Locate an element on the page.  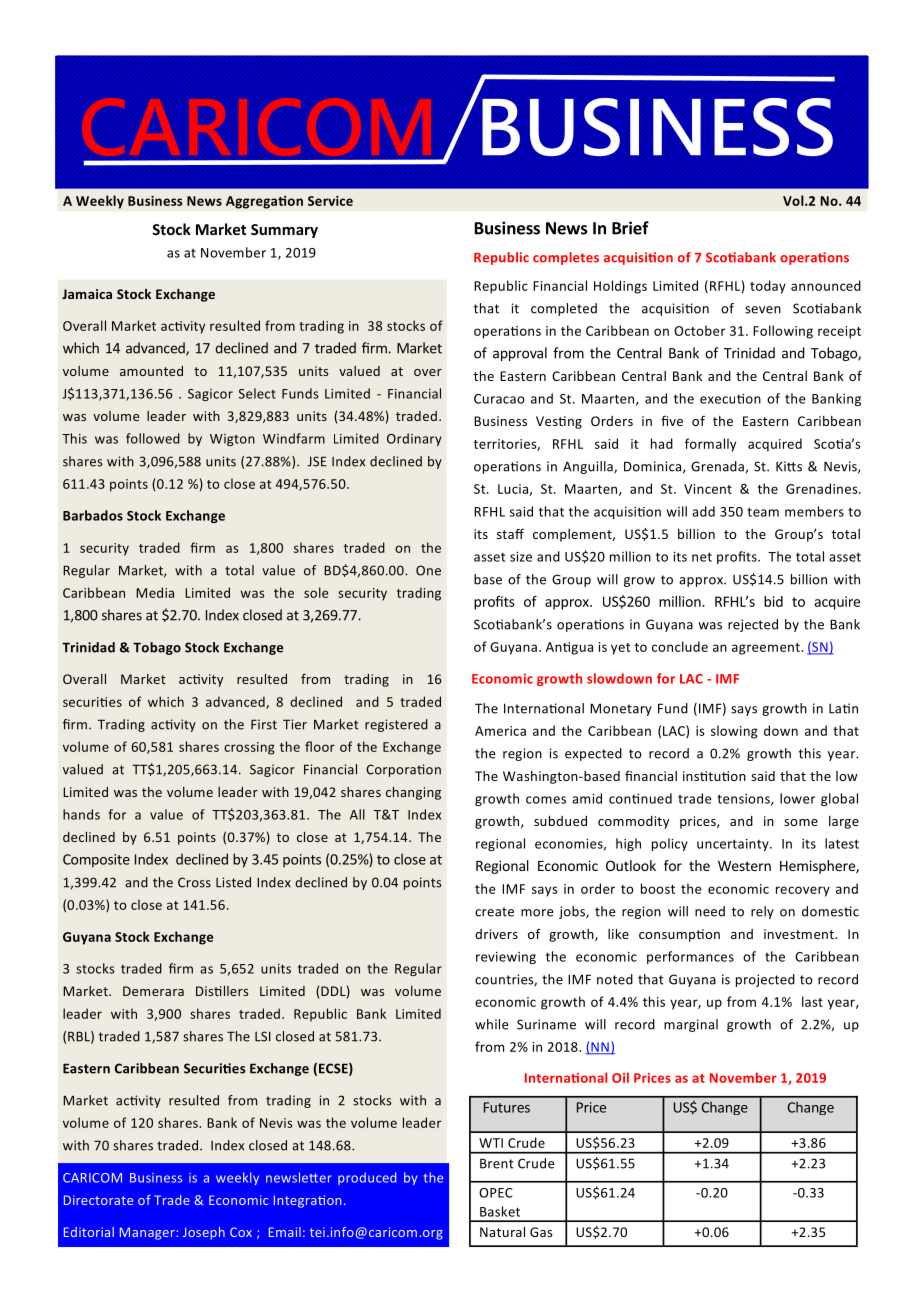
completes is located at coordinates (566, 258).
